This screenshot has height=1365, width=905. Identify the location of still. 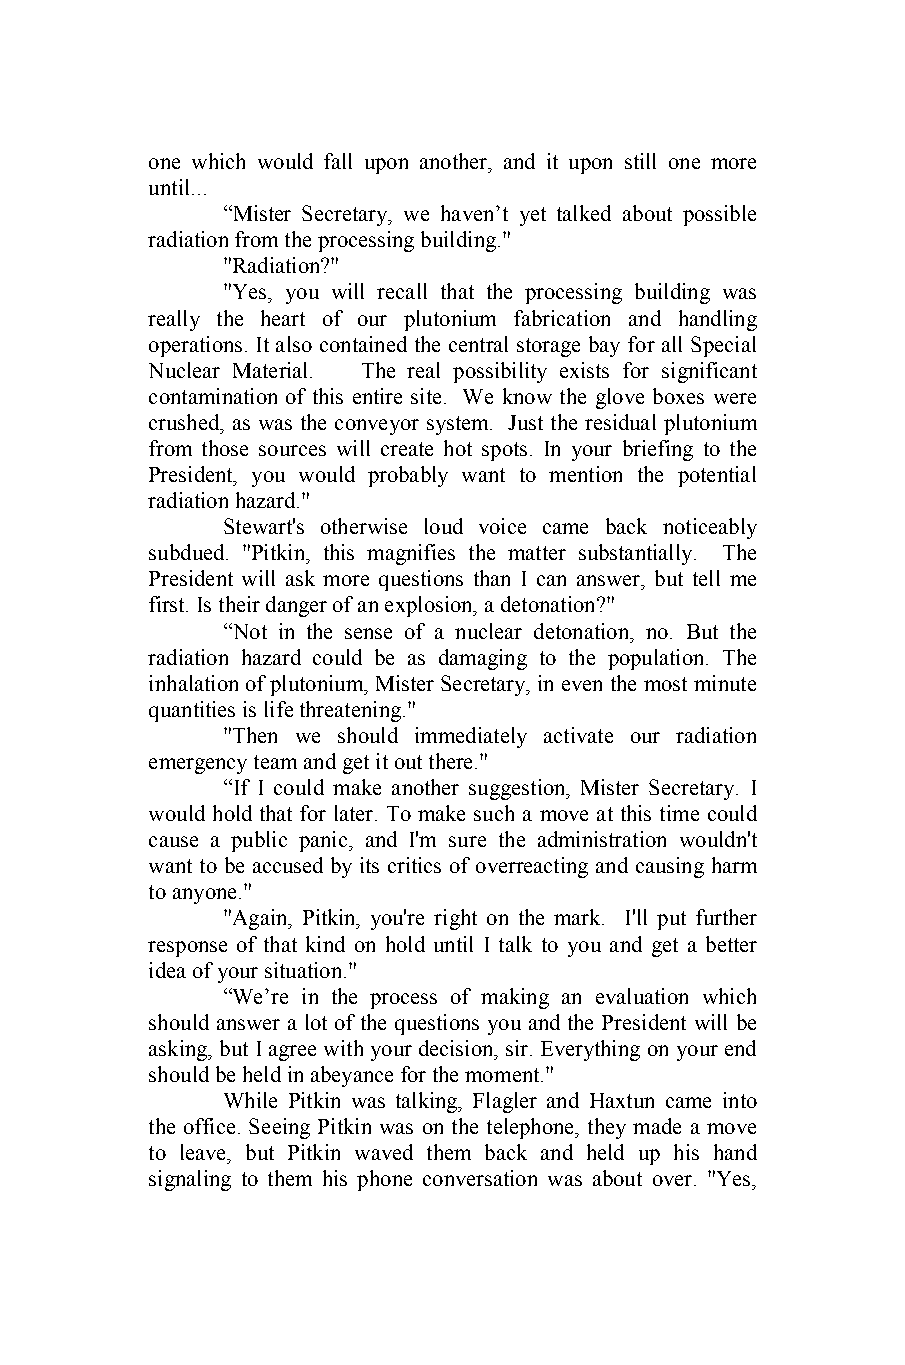
(640, 161).
